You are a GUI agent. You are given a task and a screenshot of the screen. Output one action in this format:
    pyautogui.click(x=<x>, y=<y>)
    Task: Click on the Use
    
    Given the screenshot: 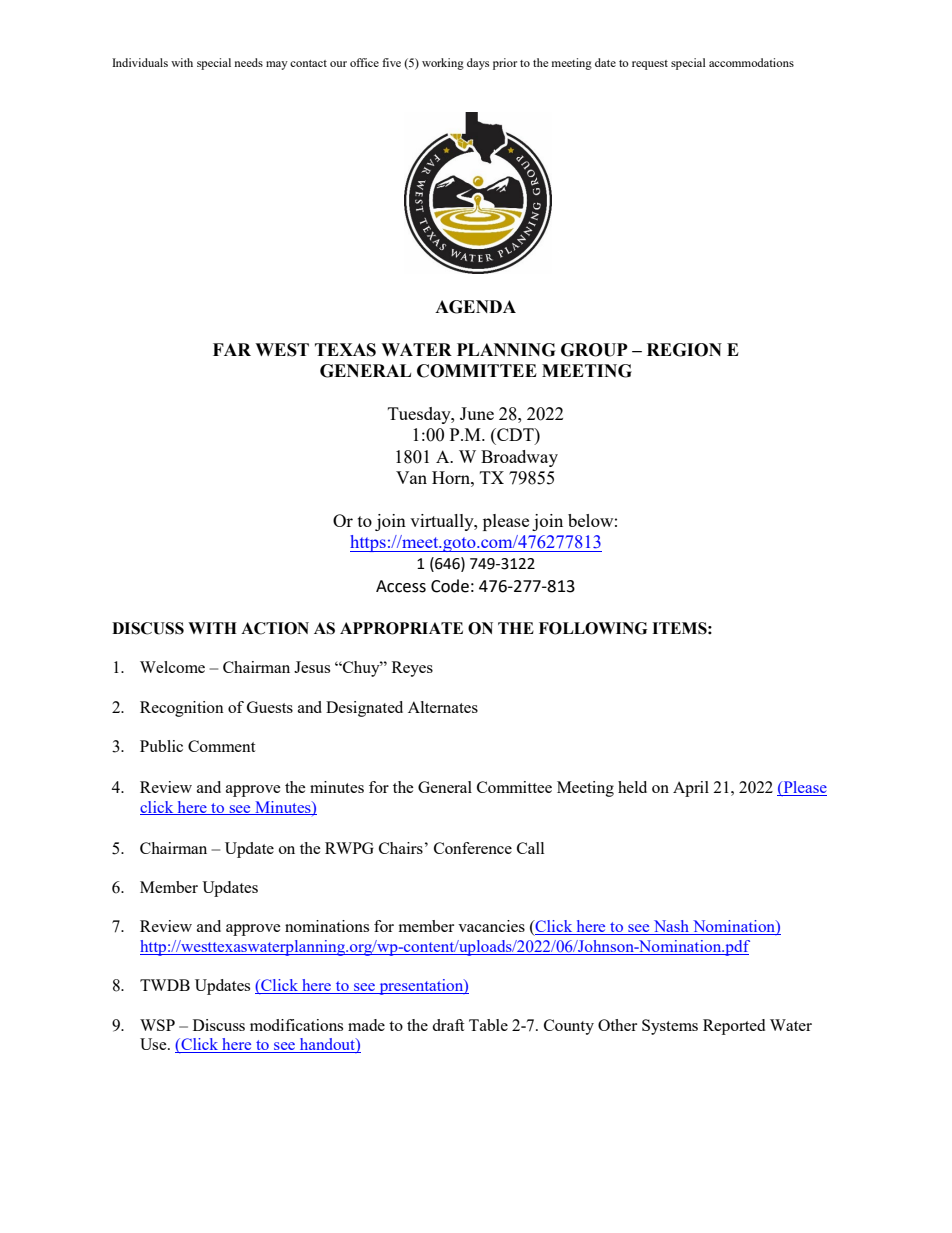 What is the action you would take?
    pyautogui.click(x=154, y=1044)
